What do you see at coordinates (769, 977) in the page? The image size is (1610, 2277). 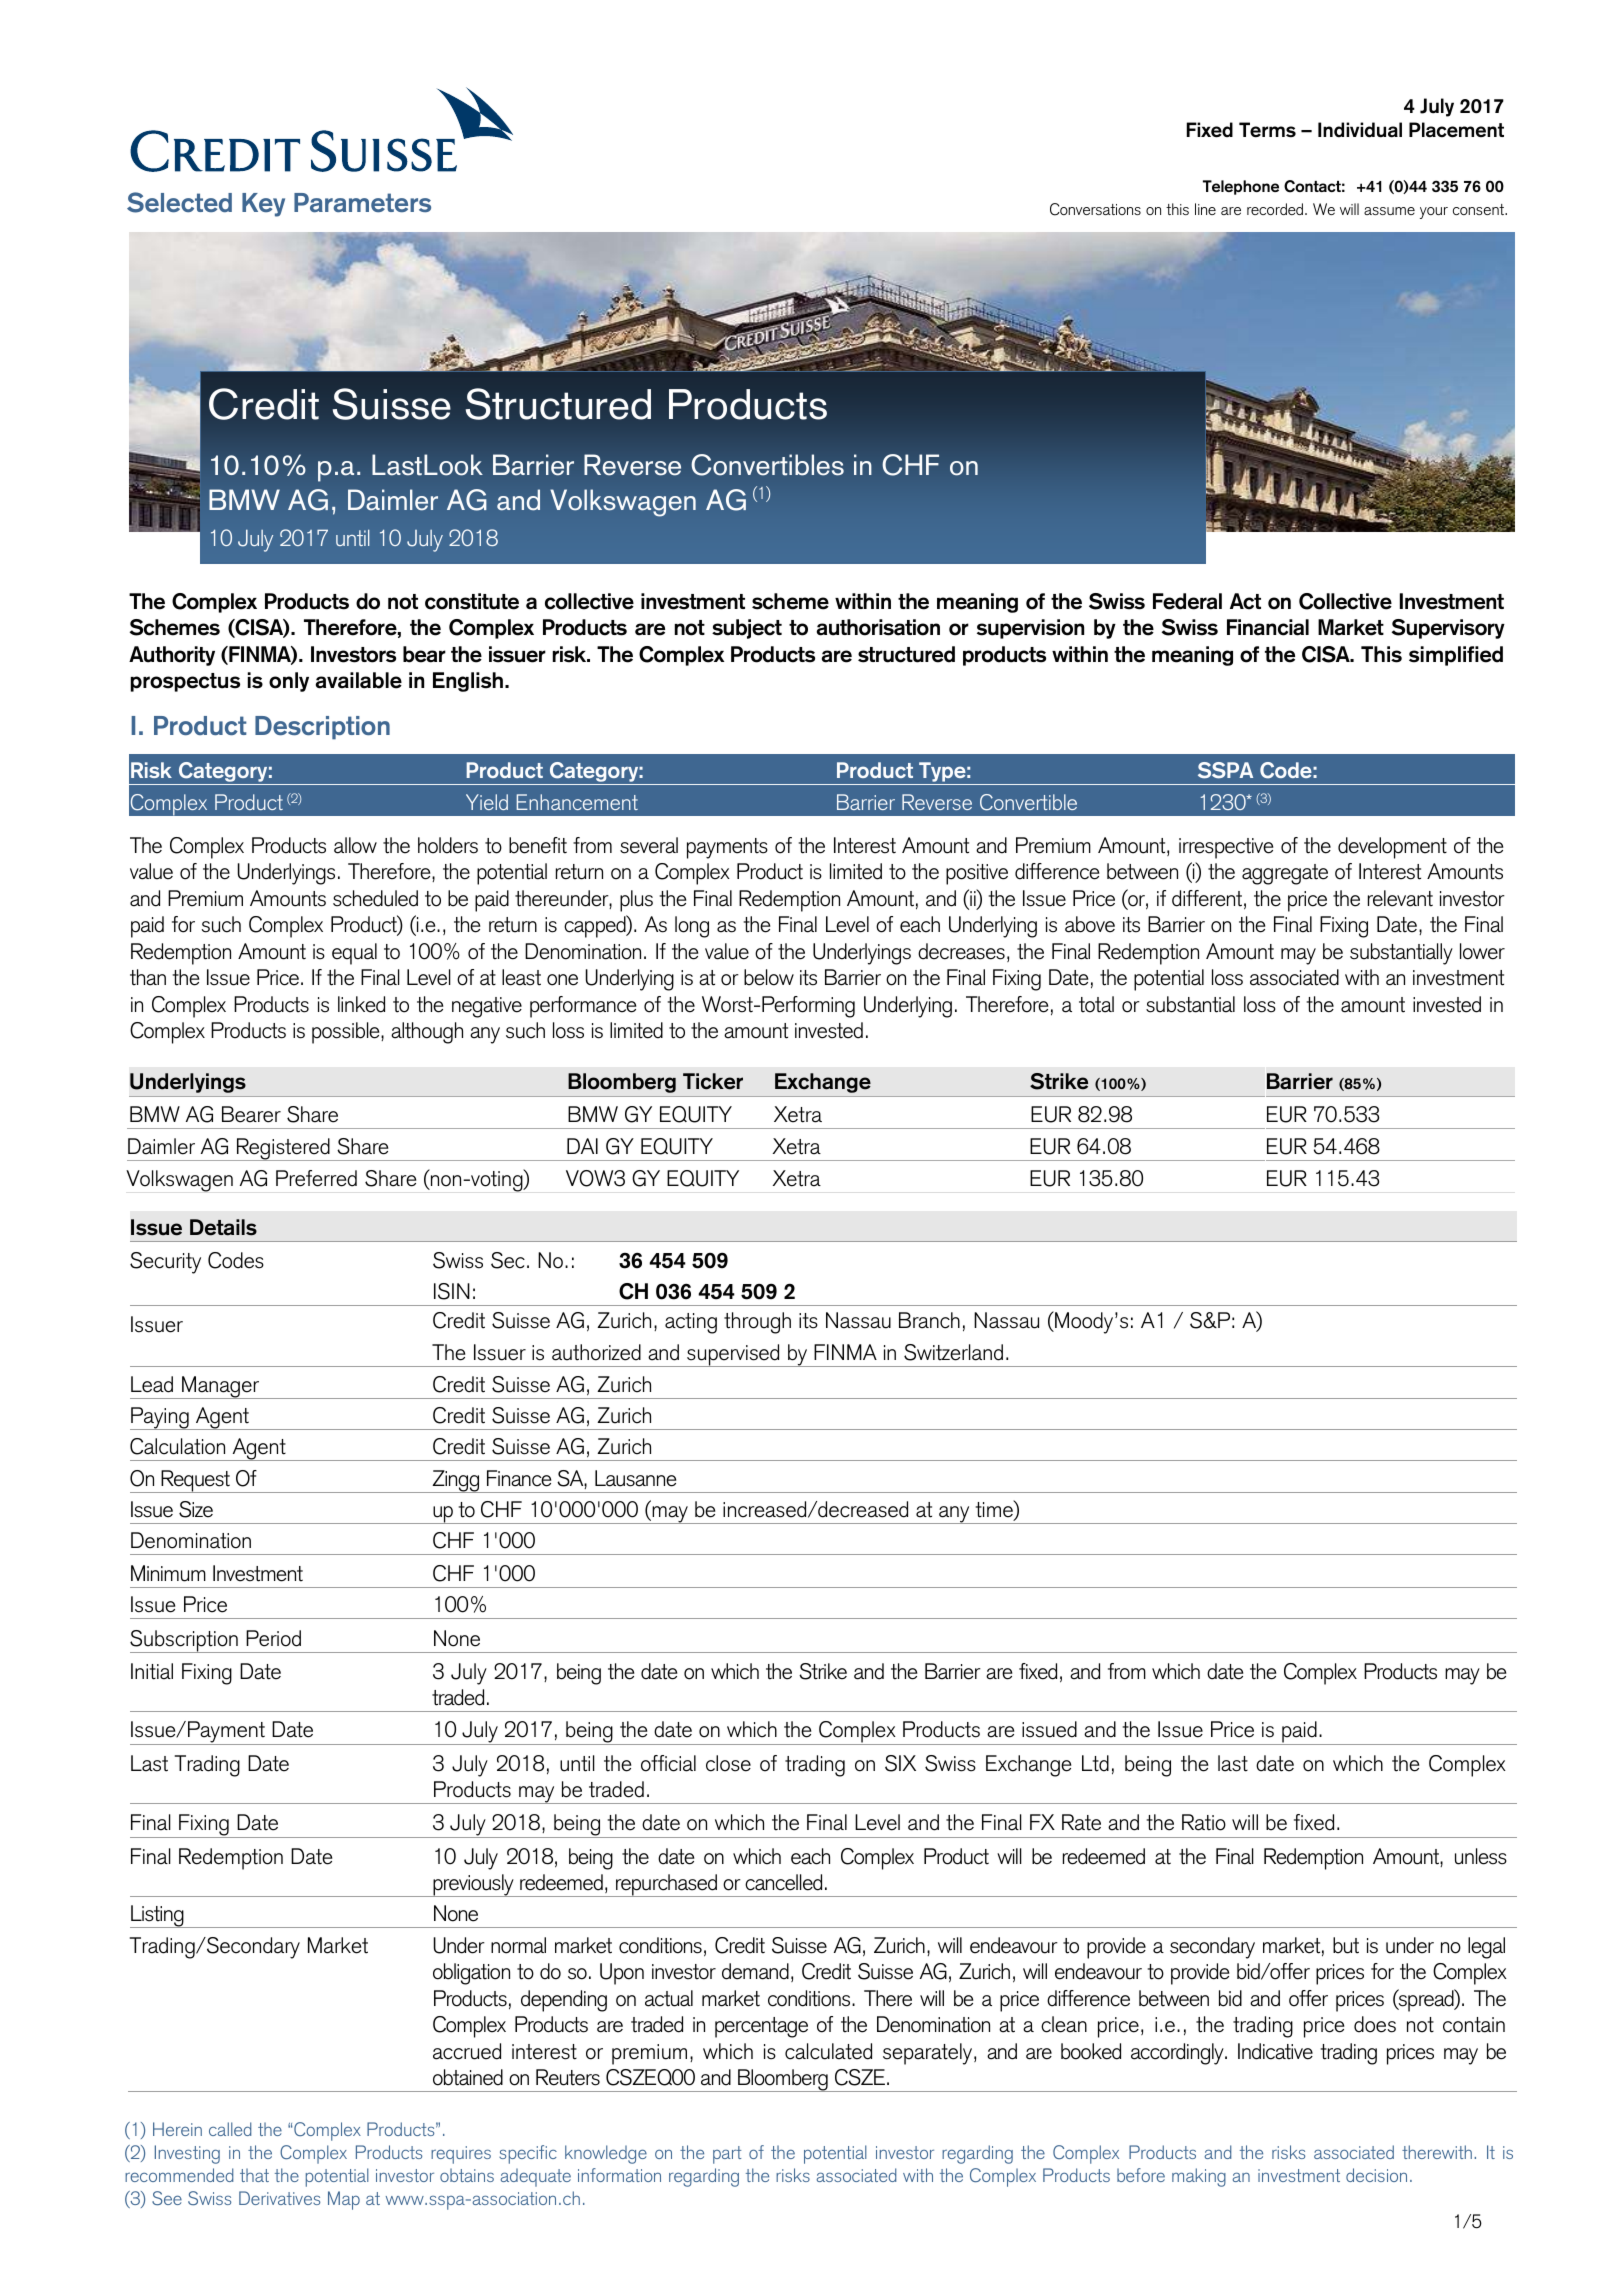 I see `below` at bounding box center [769, 977].
